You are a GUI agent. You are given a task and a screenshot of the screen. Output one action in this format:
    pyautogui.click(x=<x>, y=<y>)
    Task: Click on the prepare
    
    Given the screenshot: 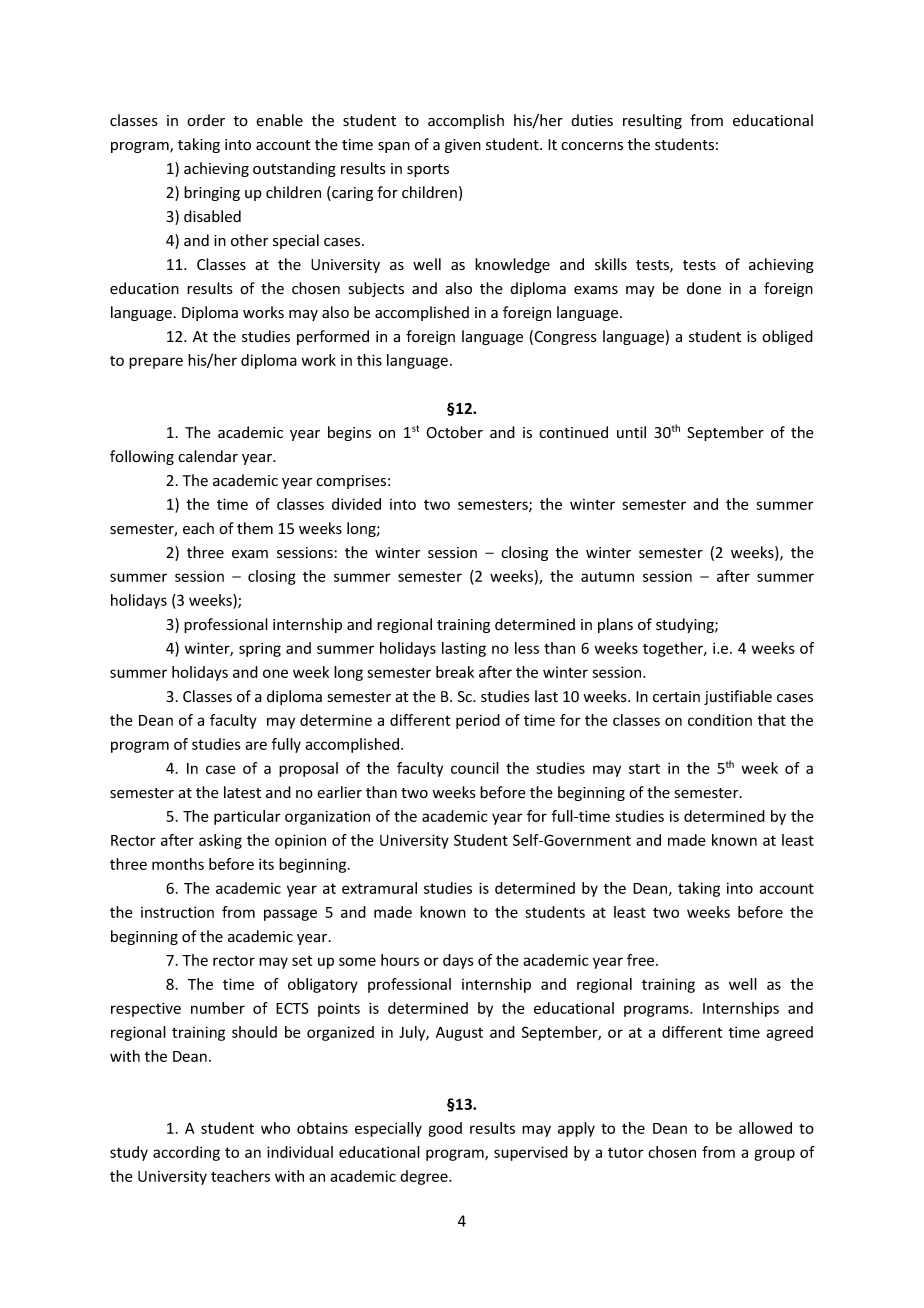 What is the action you would take?
    pyautogui.click(x=156, y=363)
